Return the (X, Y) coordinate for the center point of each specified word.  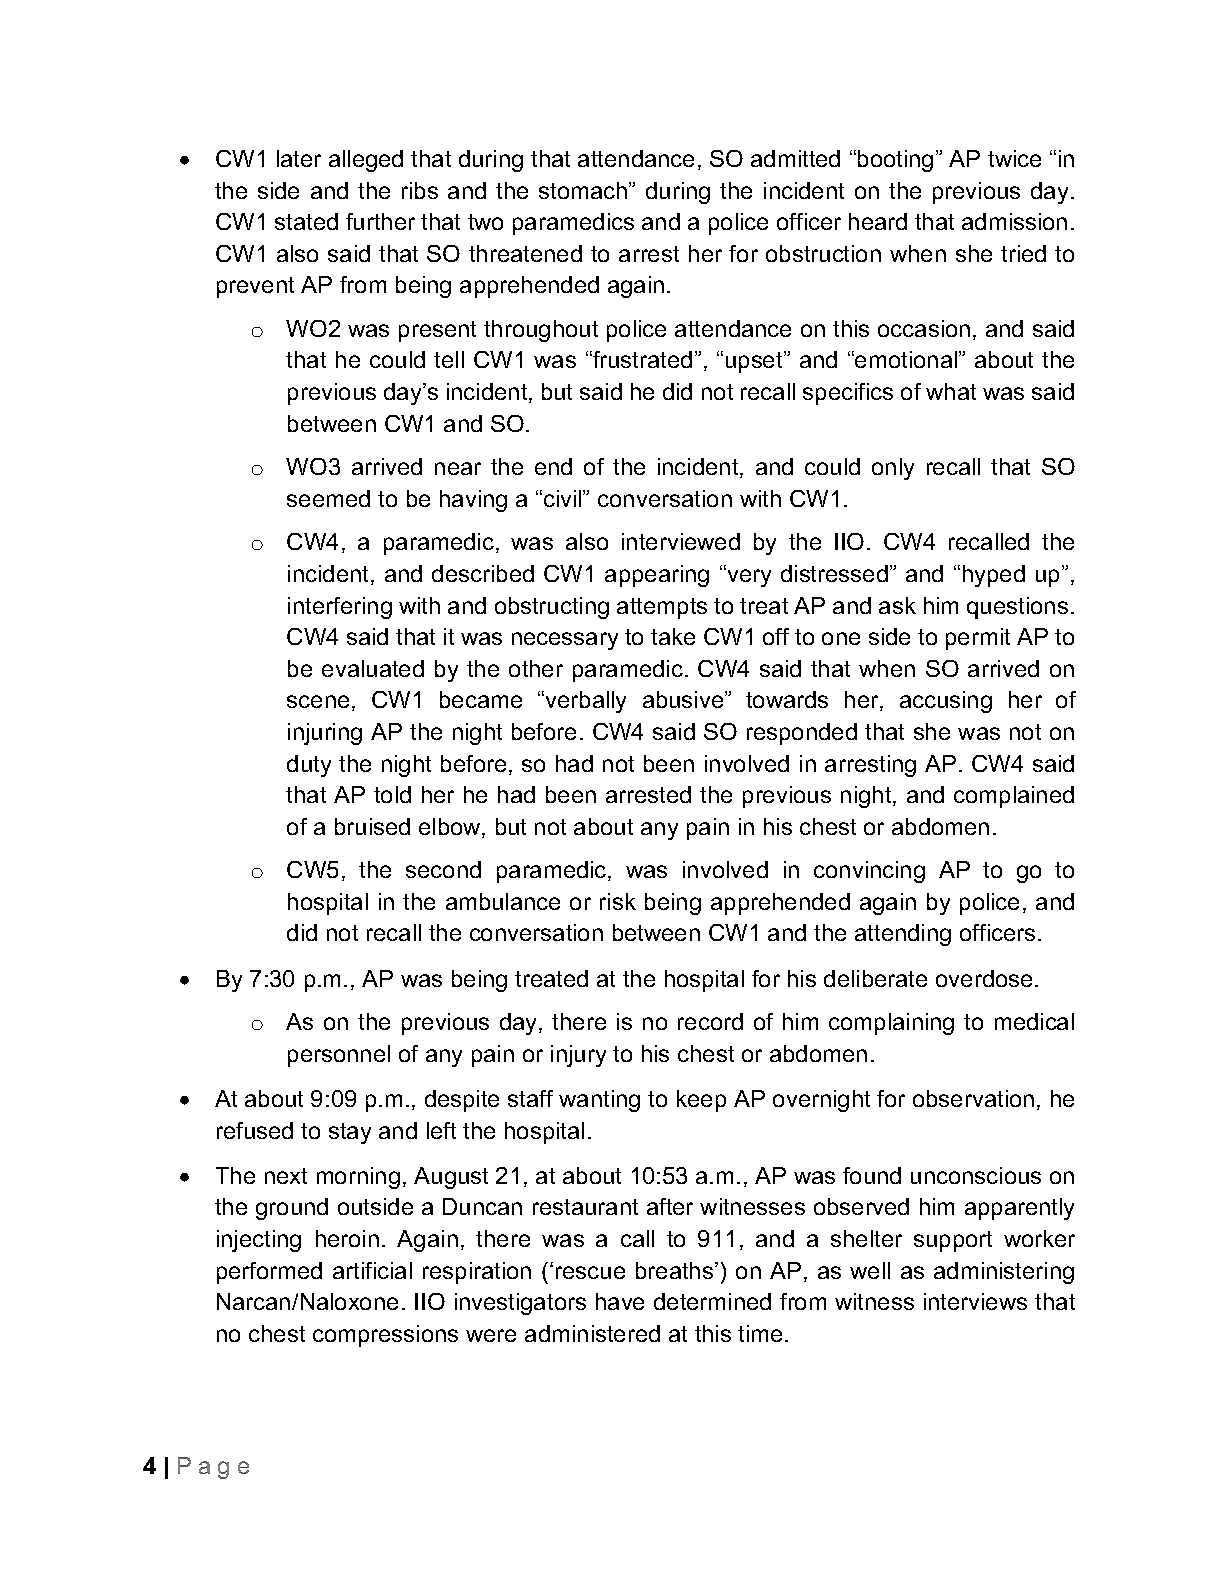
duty (309, 766)
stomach (584, 190)
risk (618, 901)
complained (1014, 797)
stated (306, 221)
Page (213, 1468)
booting (895, 161)
